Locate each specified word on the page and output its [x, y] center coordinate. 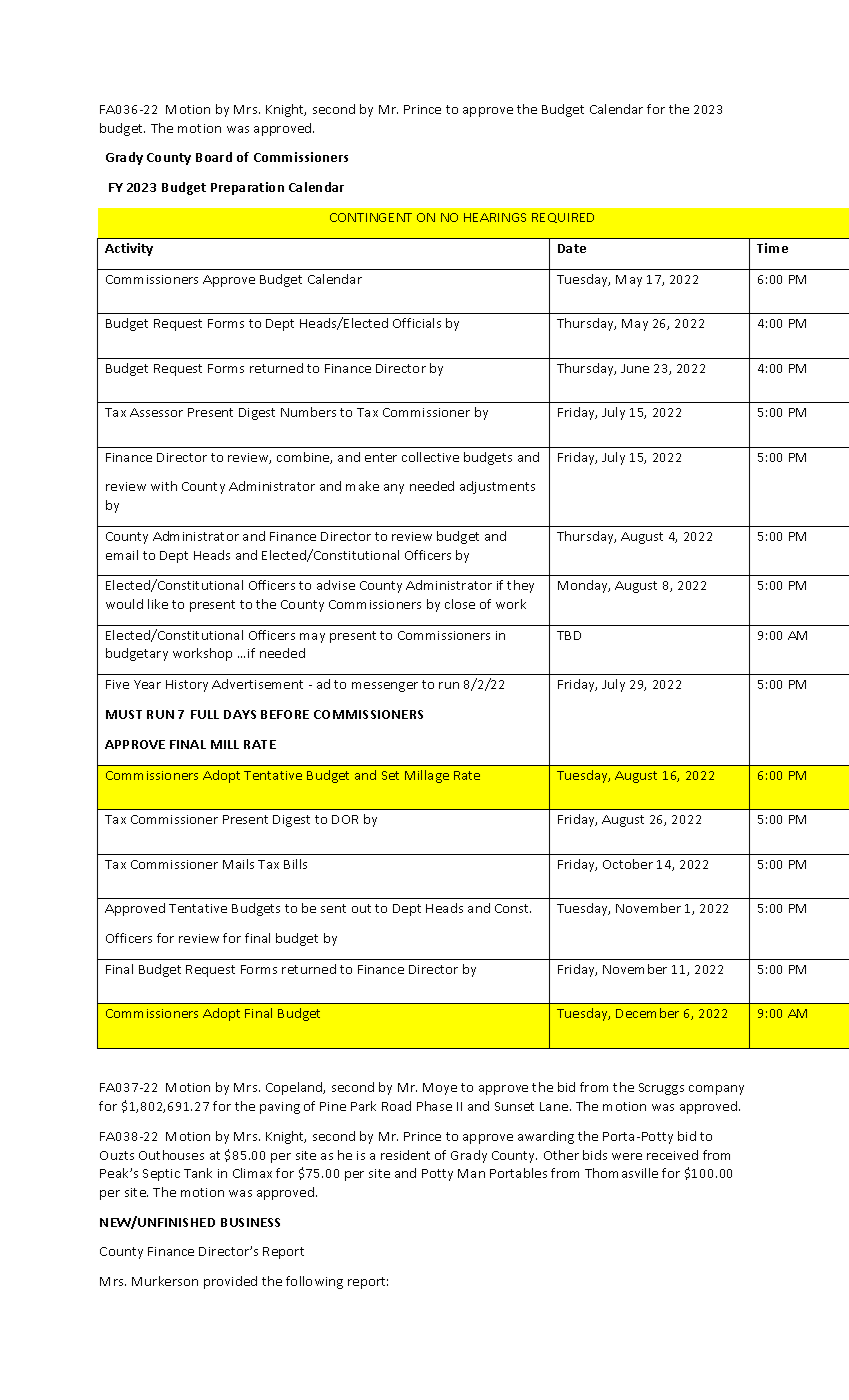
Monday [584, 586]
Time [772, 248]
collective [430, 457]
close [460, 604]
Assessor [156, 412]
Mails [238, 864]
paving [280, 1108]
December [647, 1013]
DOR [345, 819]
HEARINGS [495, 217]
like [158, 604]
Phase [434, 1106]
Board [214, 157]
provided [230, 1282]
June [635, 368]
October [628, 864]
